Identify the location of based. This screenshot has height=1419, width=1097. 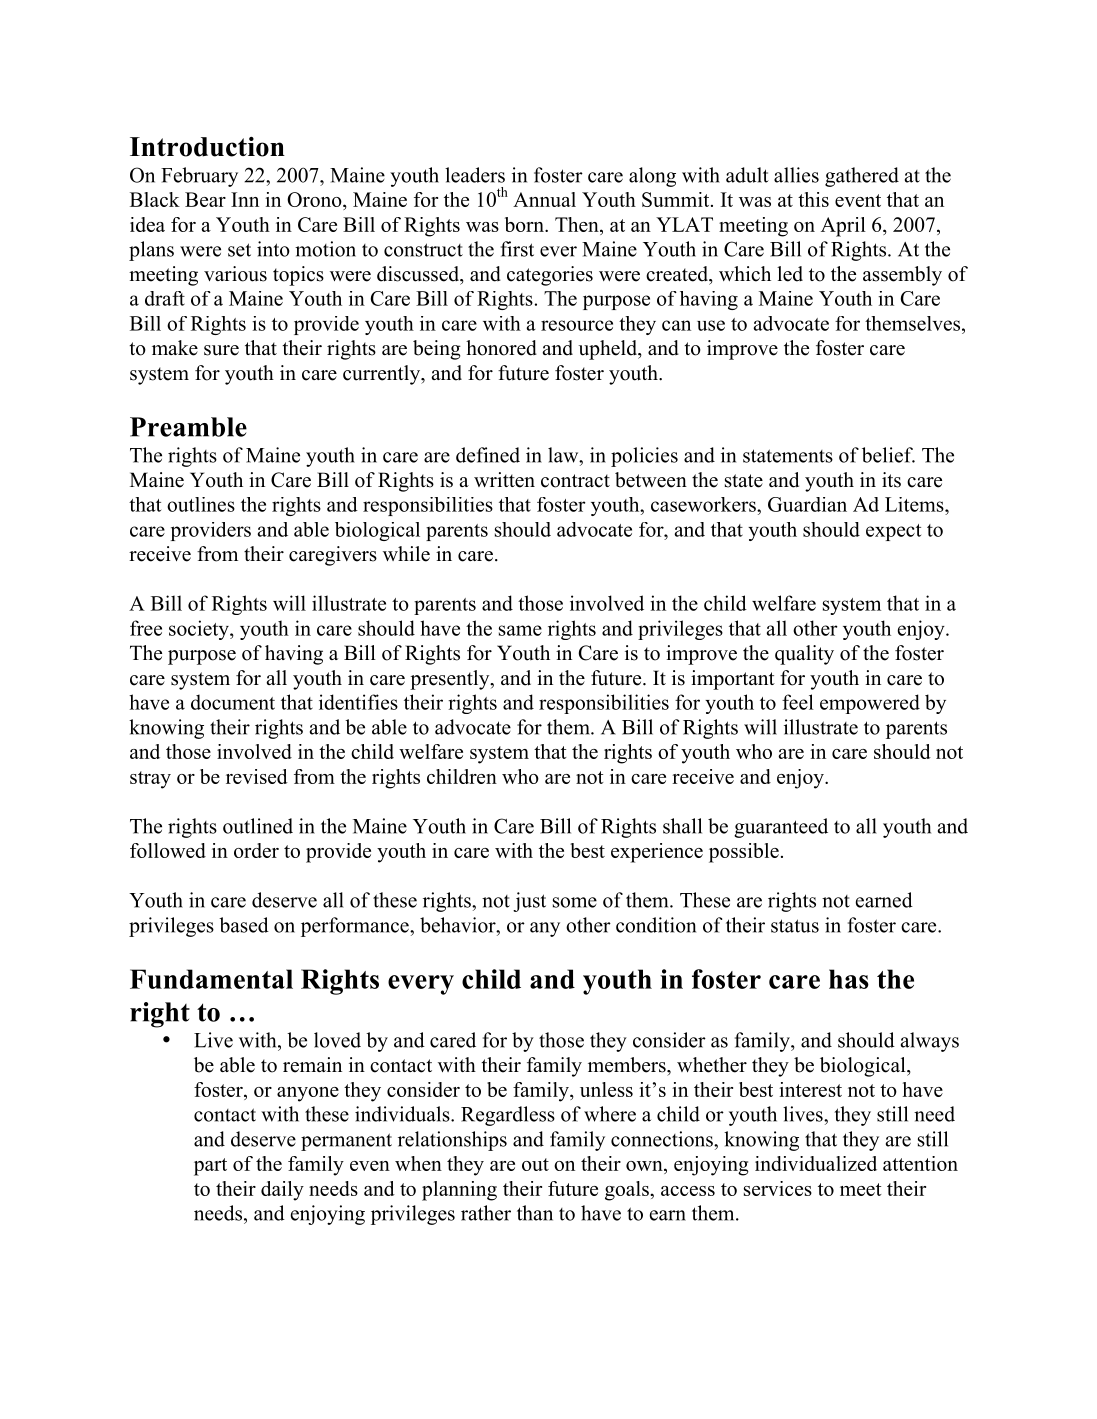
(244, 925).
